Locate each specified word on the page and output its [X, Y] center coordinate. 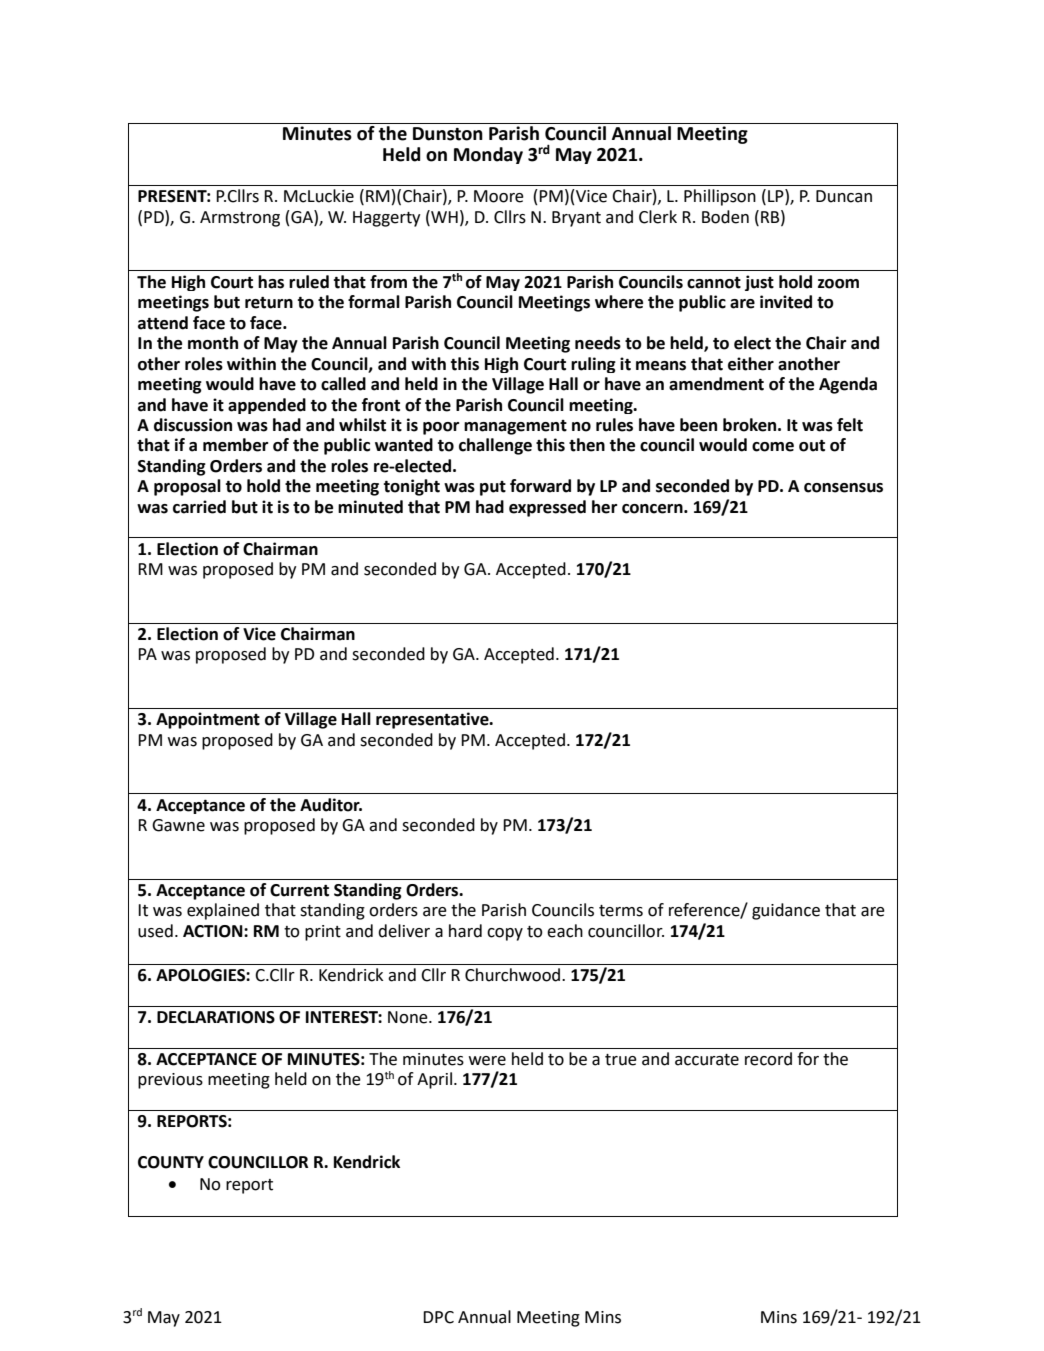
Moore [499, 196]
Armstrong [240, 219]
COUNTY [171, 1162]
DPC [438, 1317]
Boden [725, 217]
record [768, 1059]
